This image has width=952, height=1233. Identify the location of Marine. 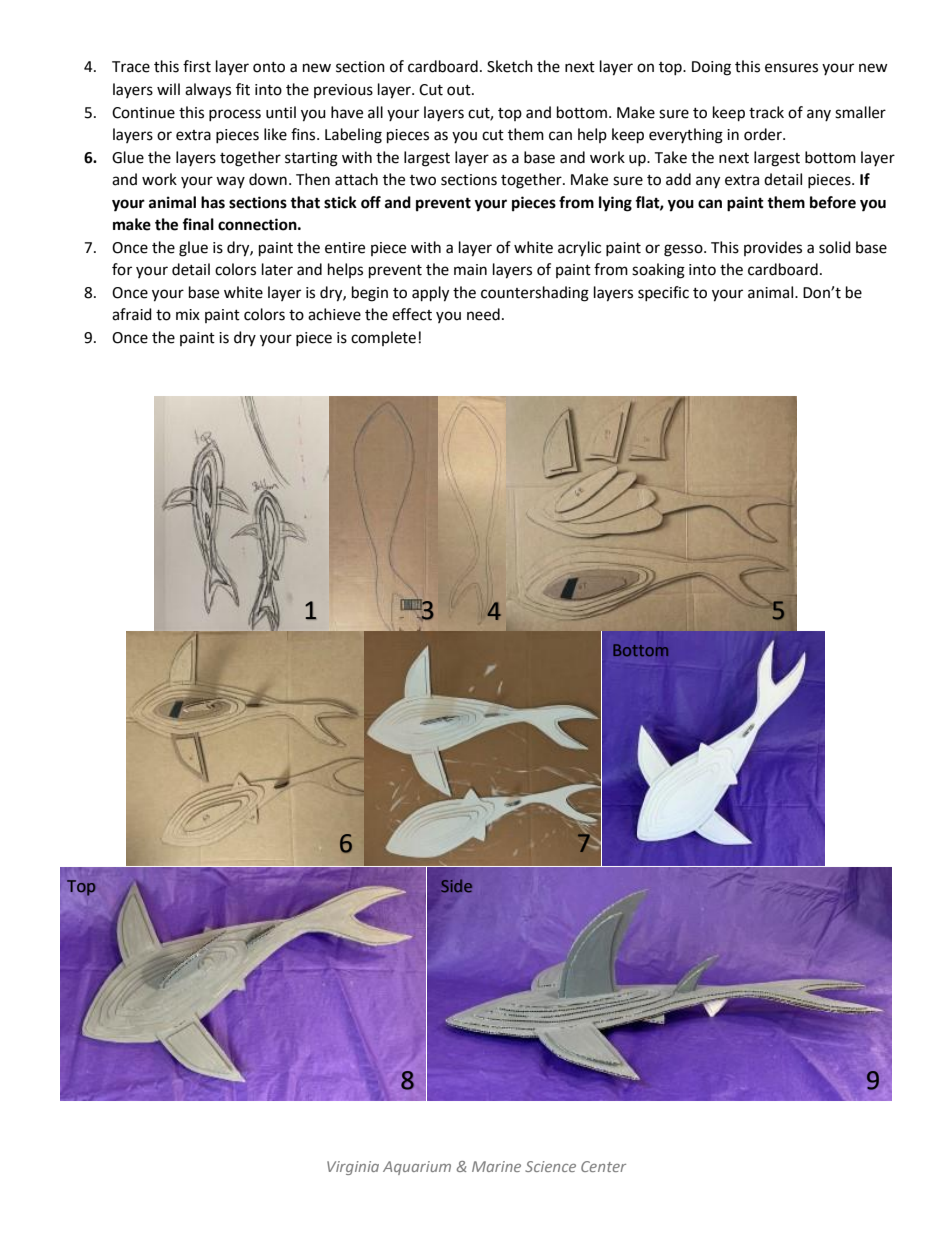
(496, 1166).
